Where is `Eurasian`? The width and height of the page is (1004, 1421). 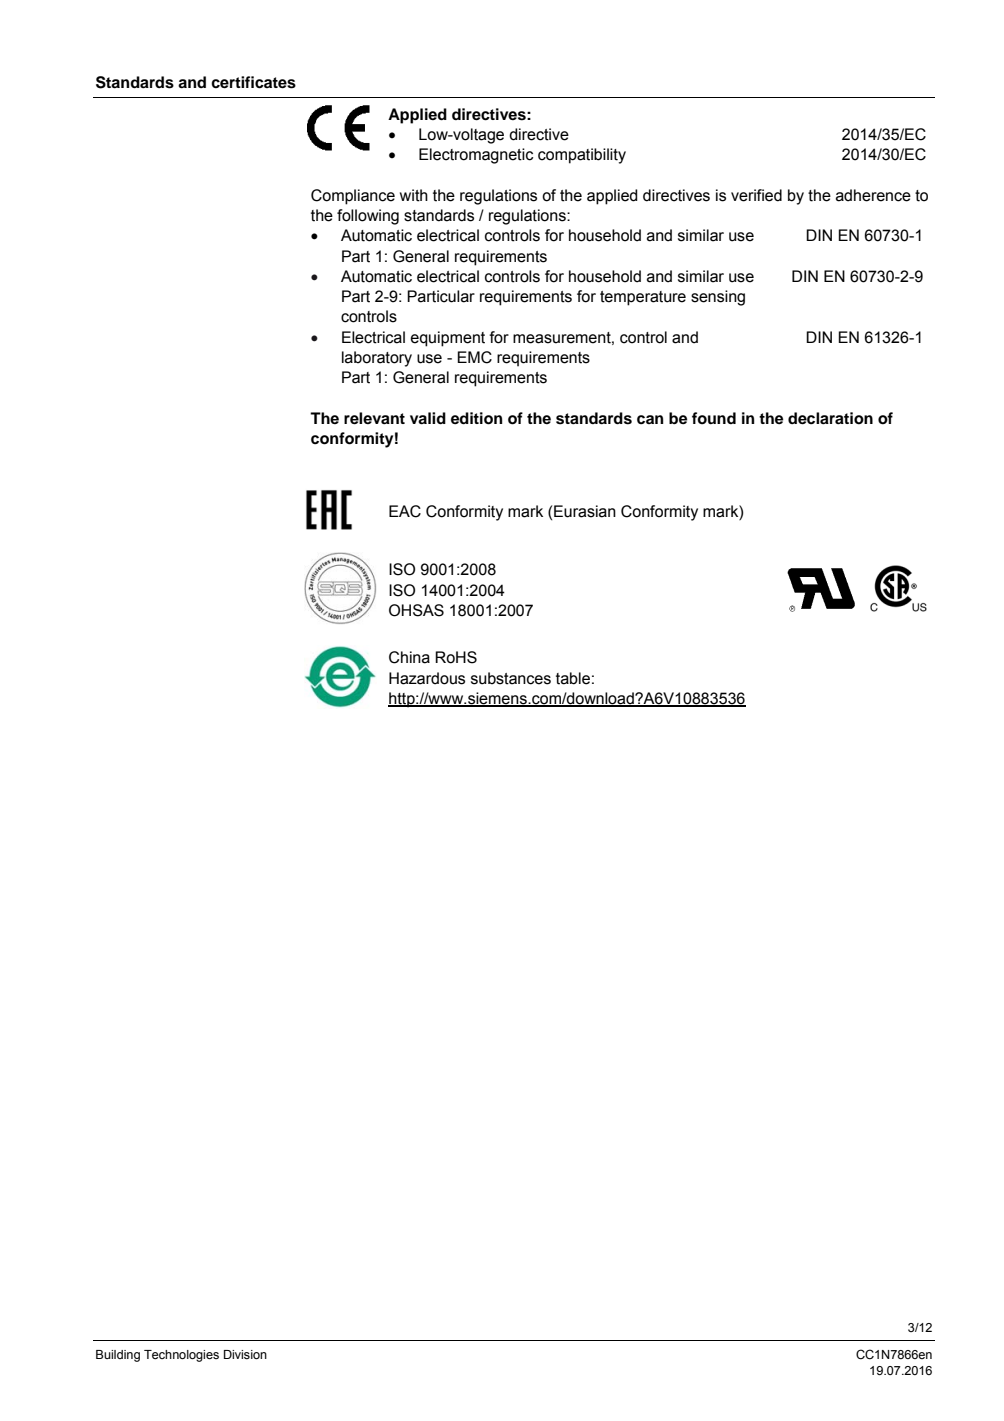
Eurasian is located at coordinates (585, 511).
